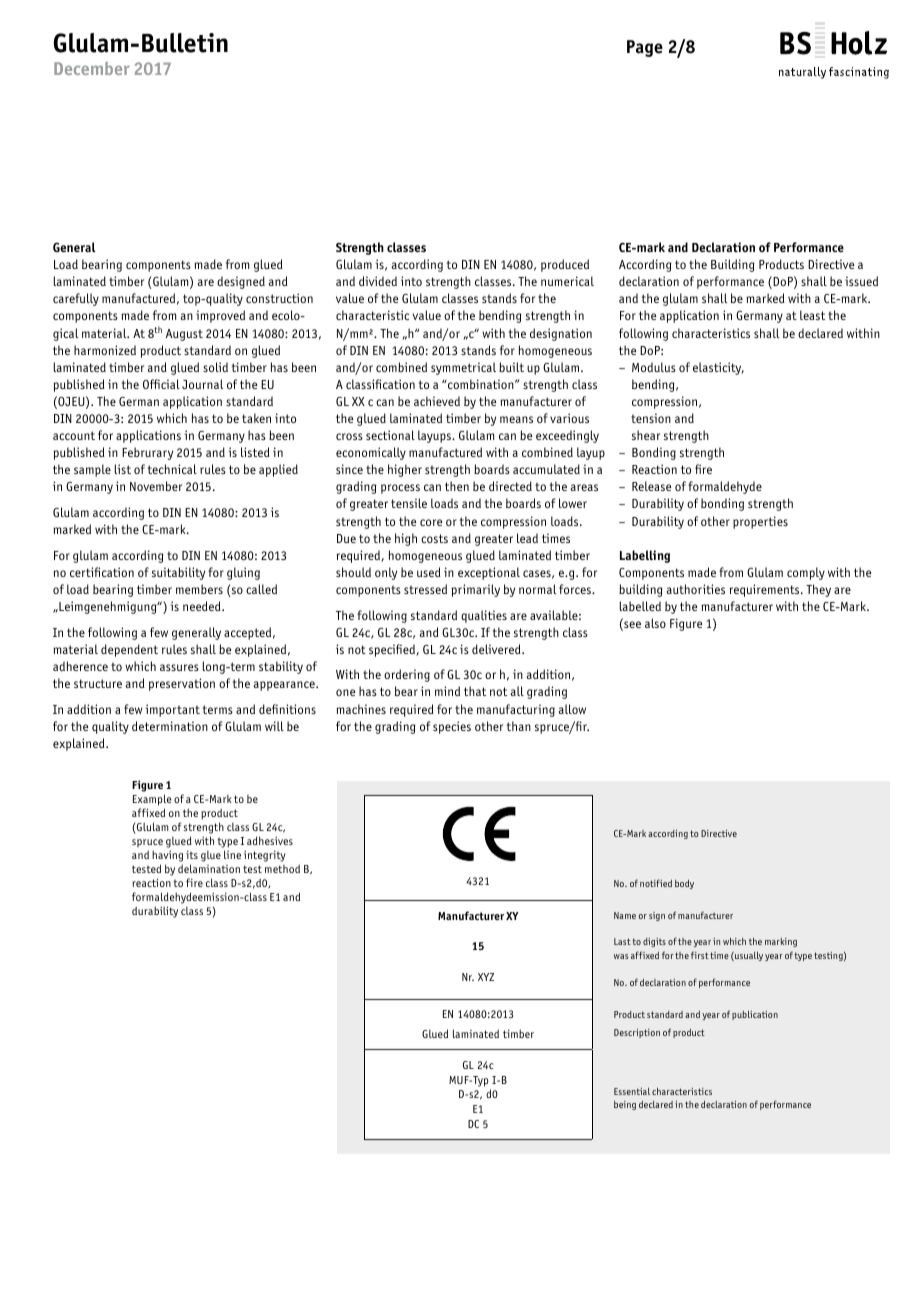  I want to click on important, so click(173, 710).
